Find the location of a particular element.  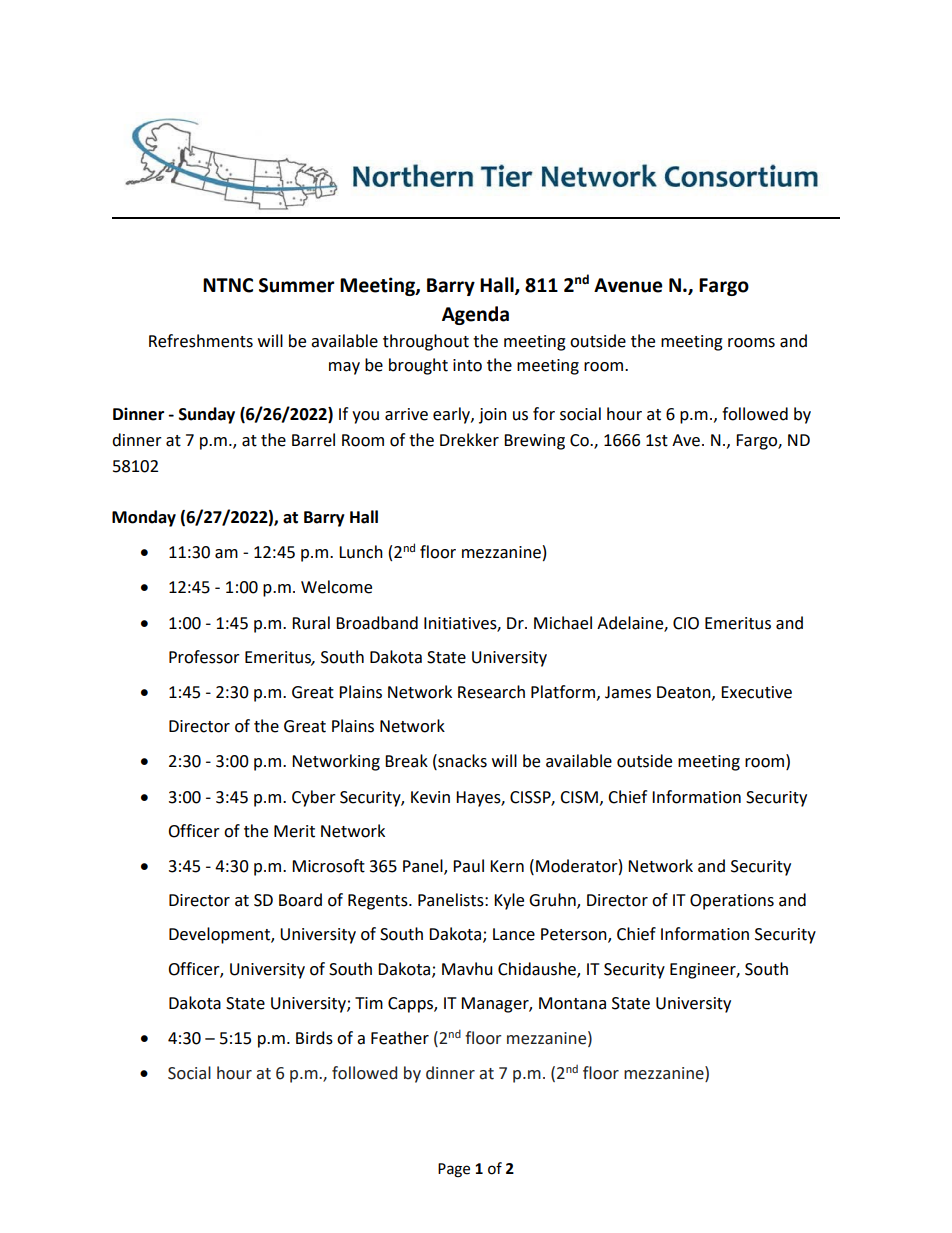

Board is located at coordinates (300, 900).
